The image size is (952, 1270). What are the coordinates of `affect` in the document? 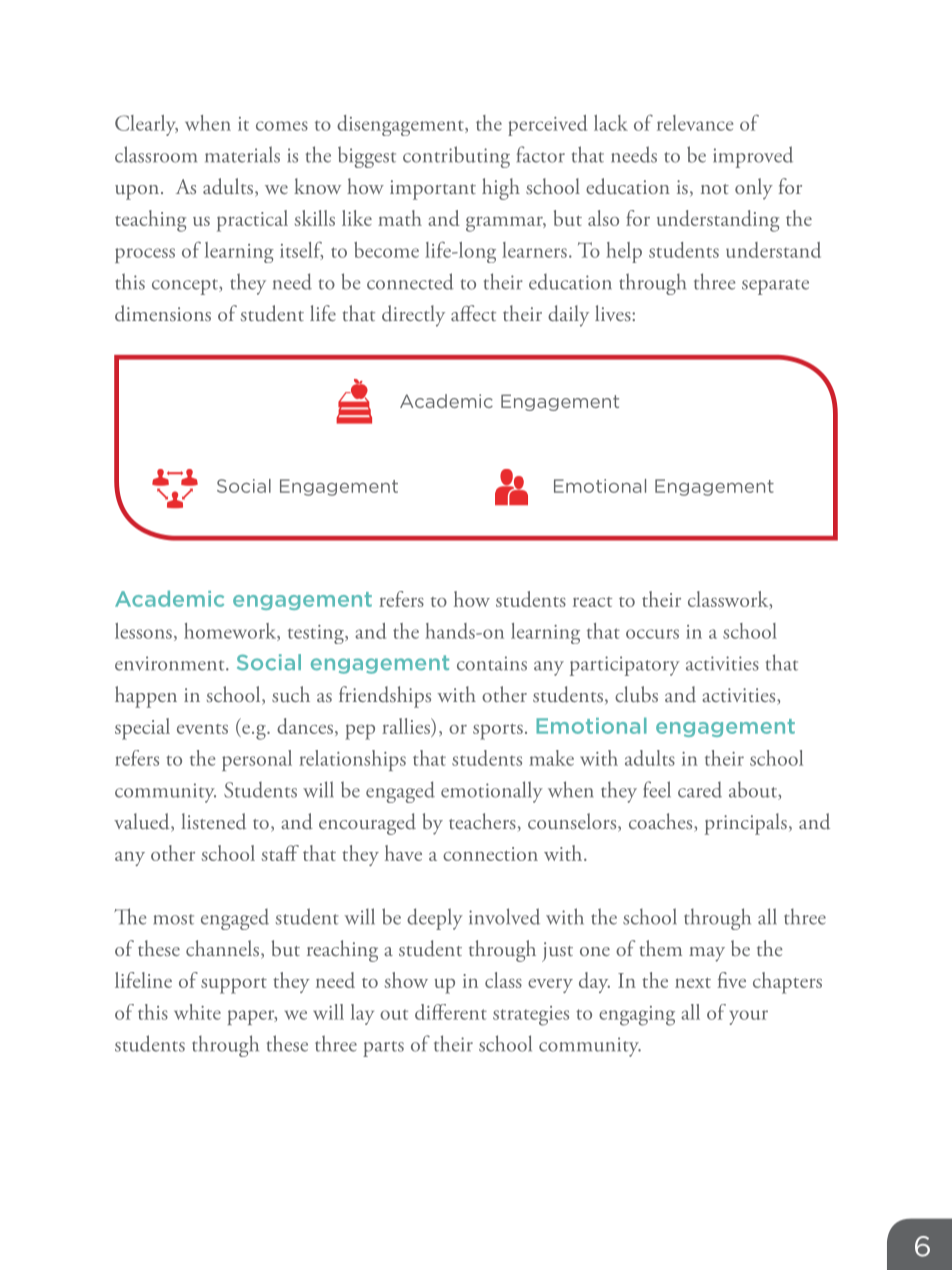 It's located at (473, 313).
